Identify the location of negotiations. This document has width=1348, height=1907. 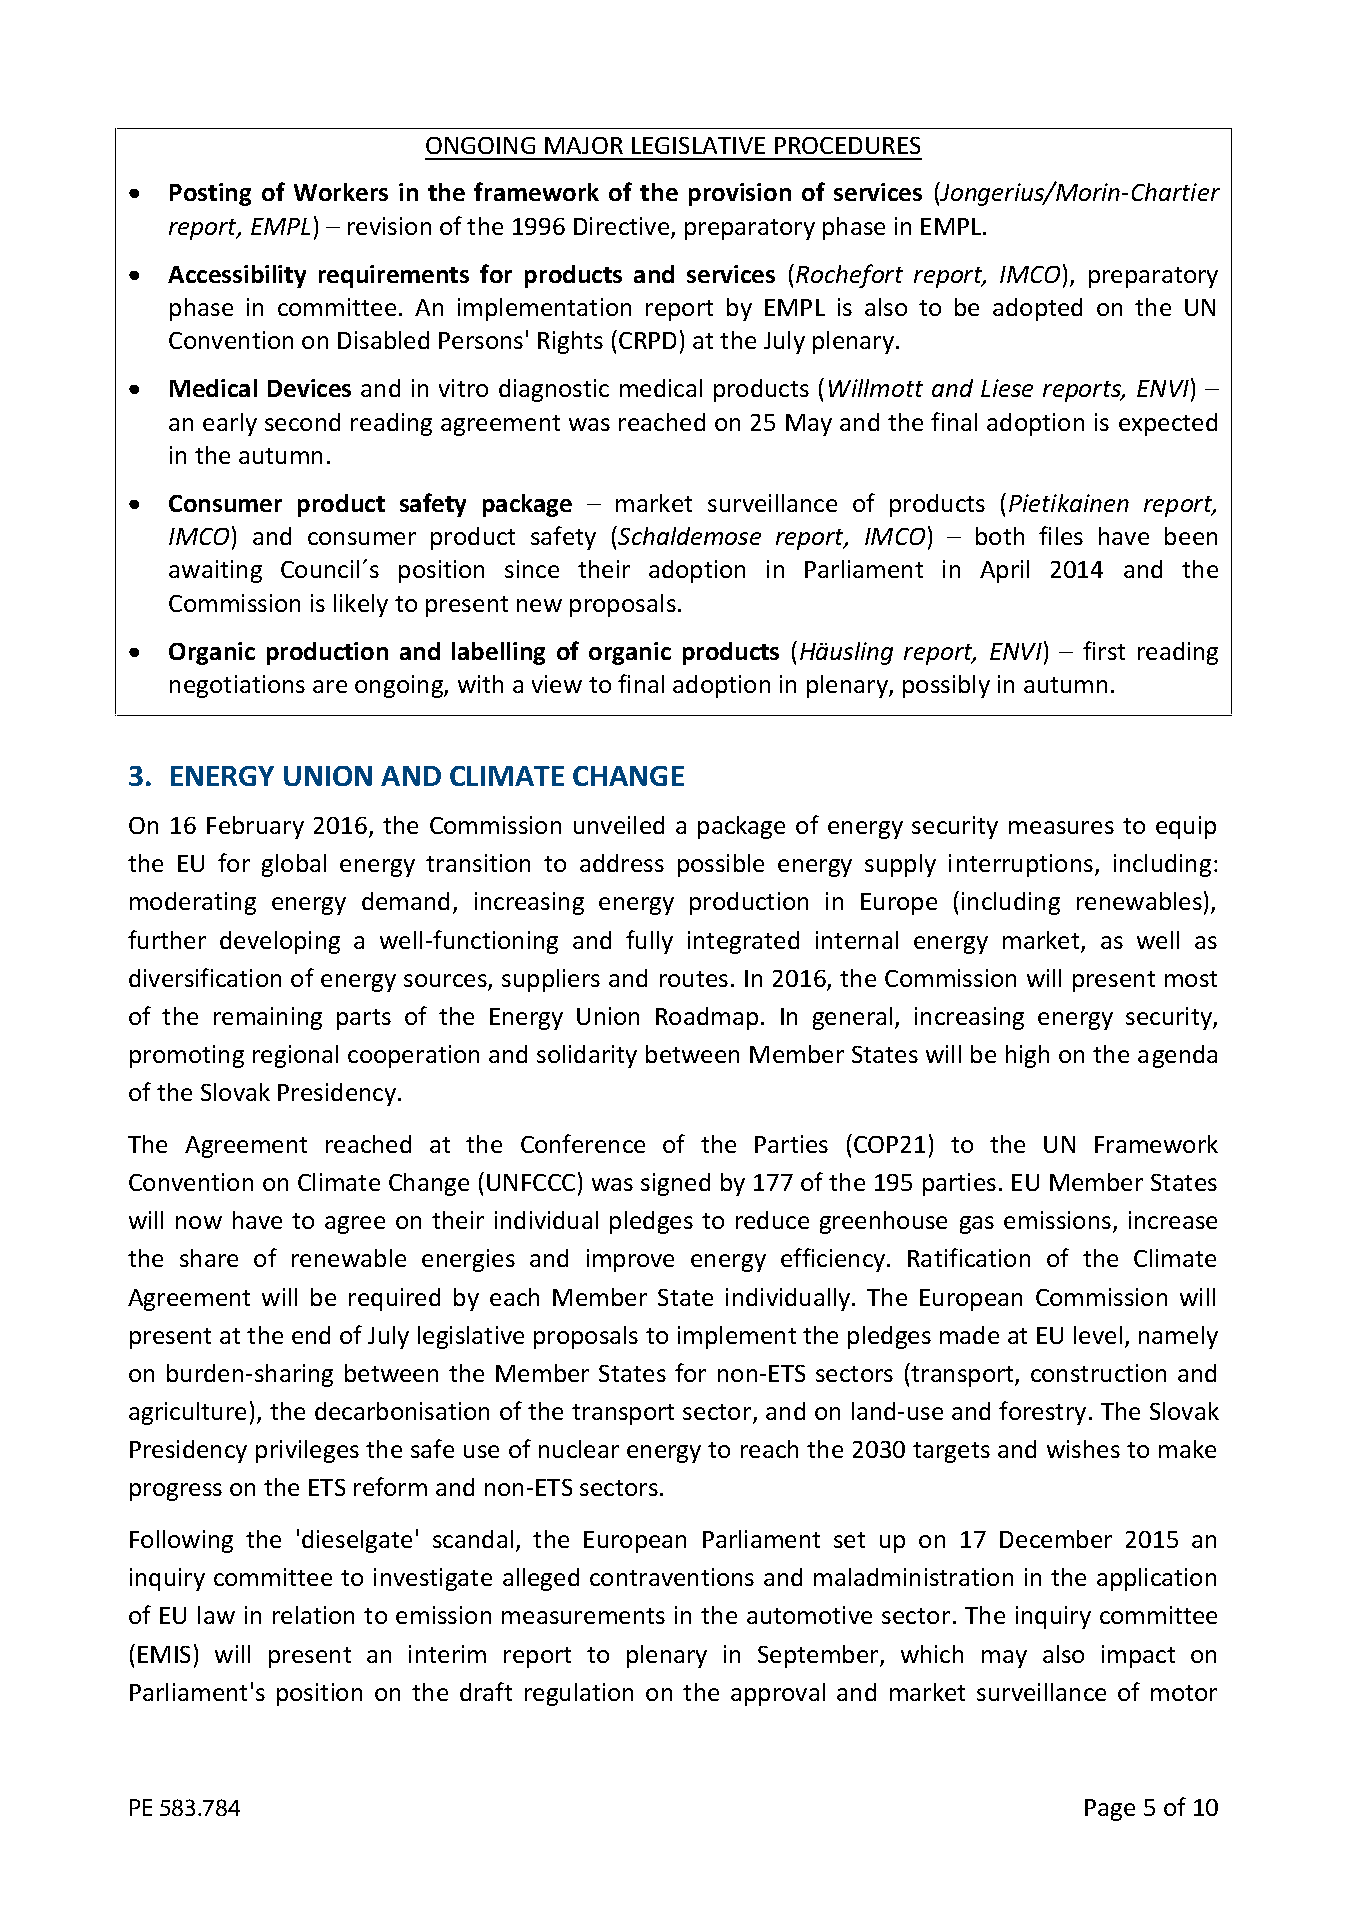
(237, 686).
